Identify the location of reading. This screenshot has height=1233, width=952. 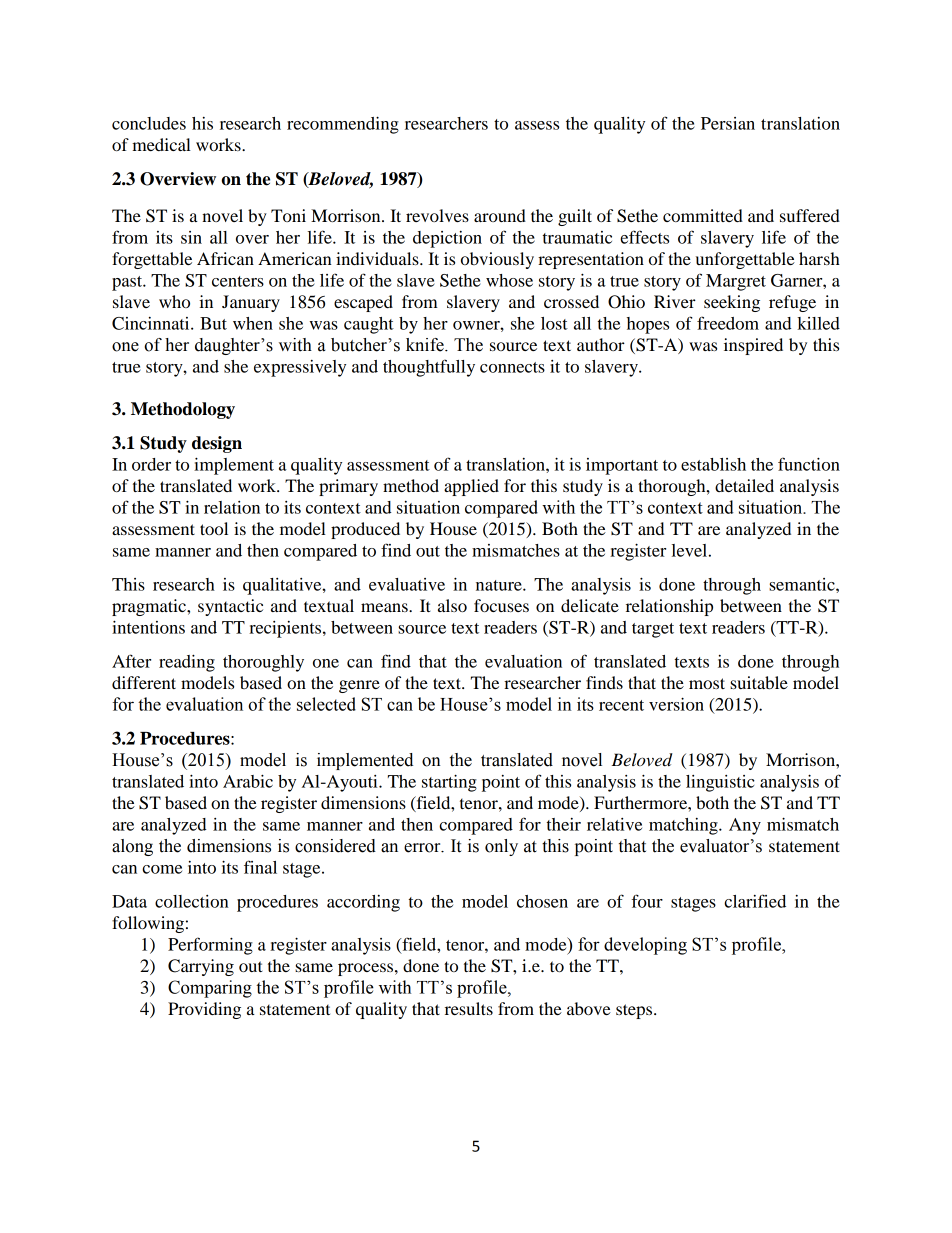
(187, 663).
